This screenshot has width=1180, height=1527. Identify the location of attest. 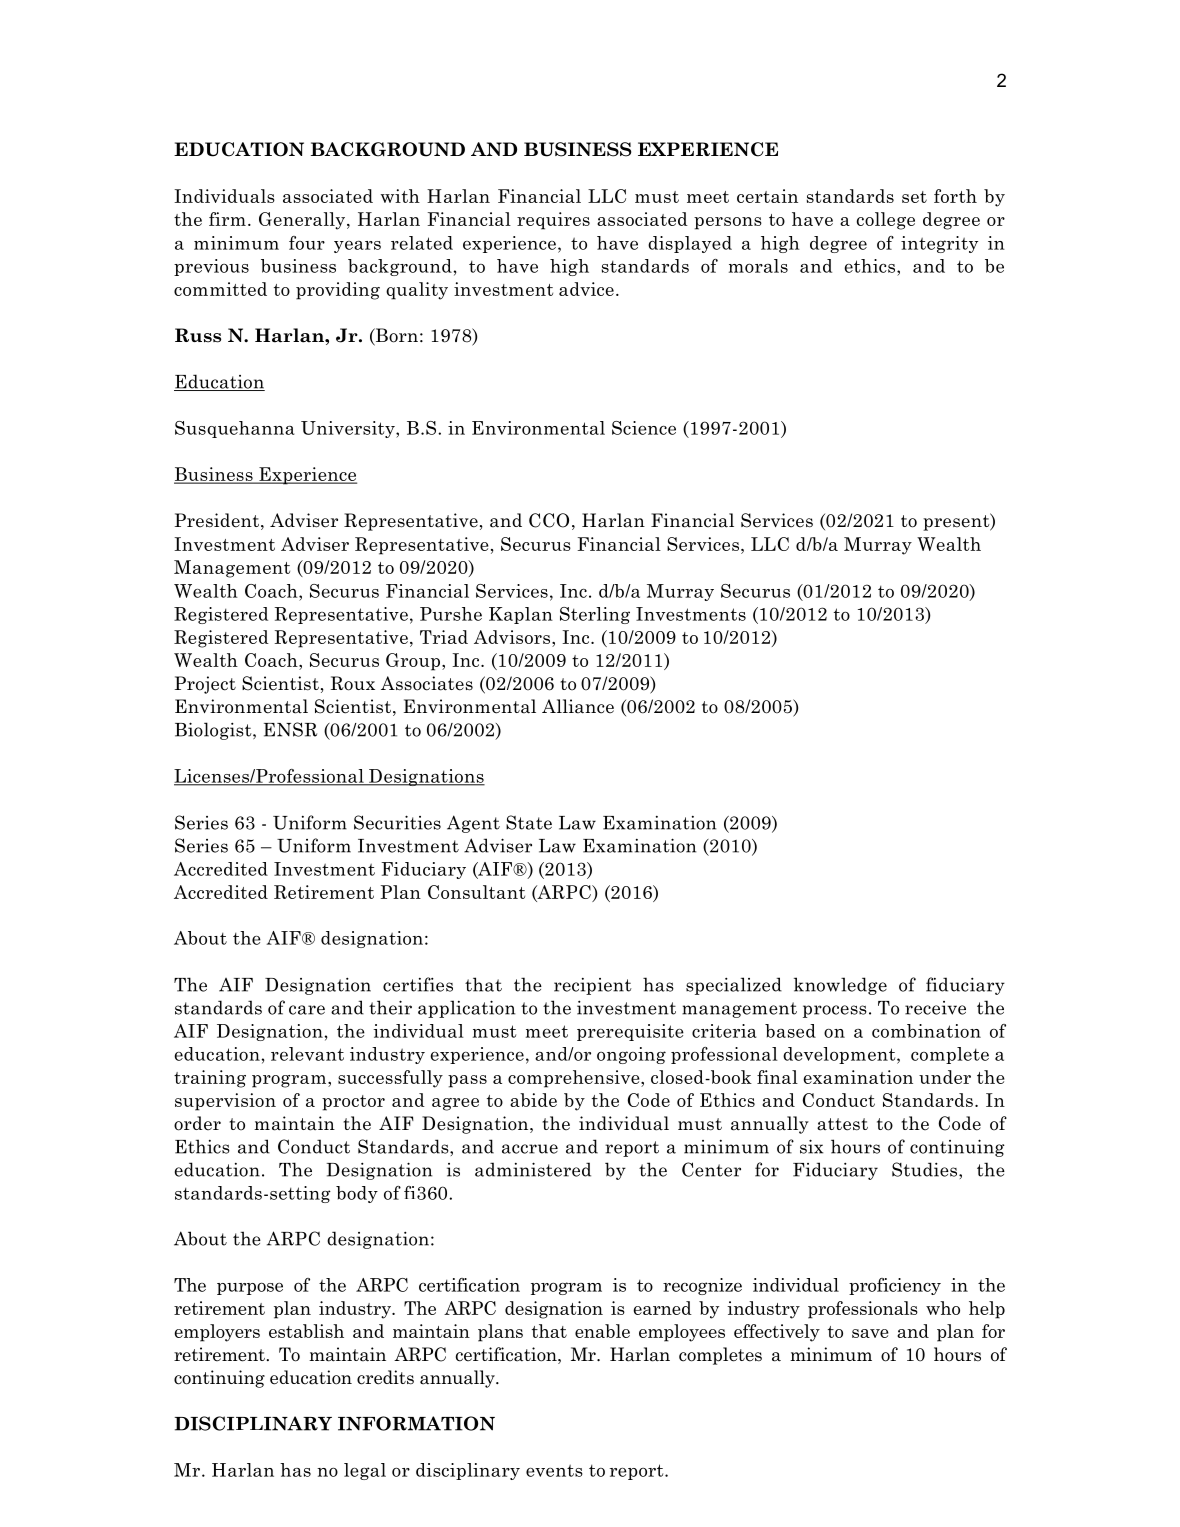
(842, 1124).
